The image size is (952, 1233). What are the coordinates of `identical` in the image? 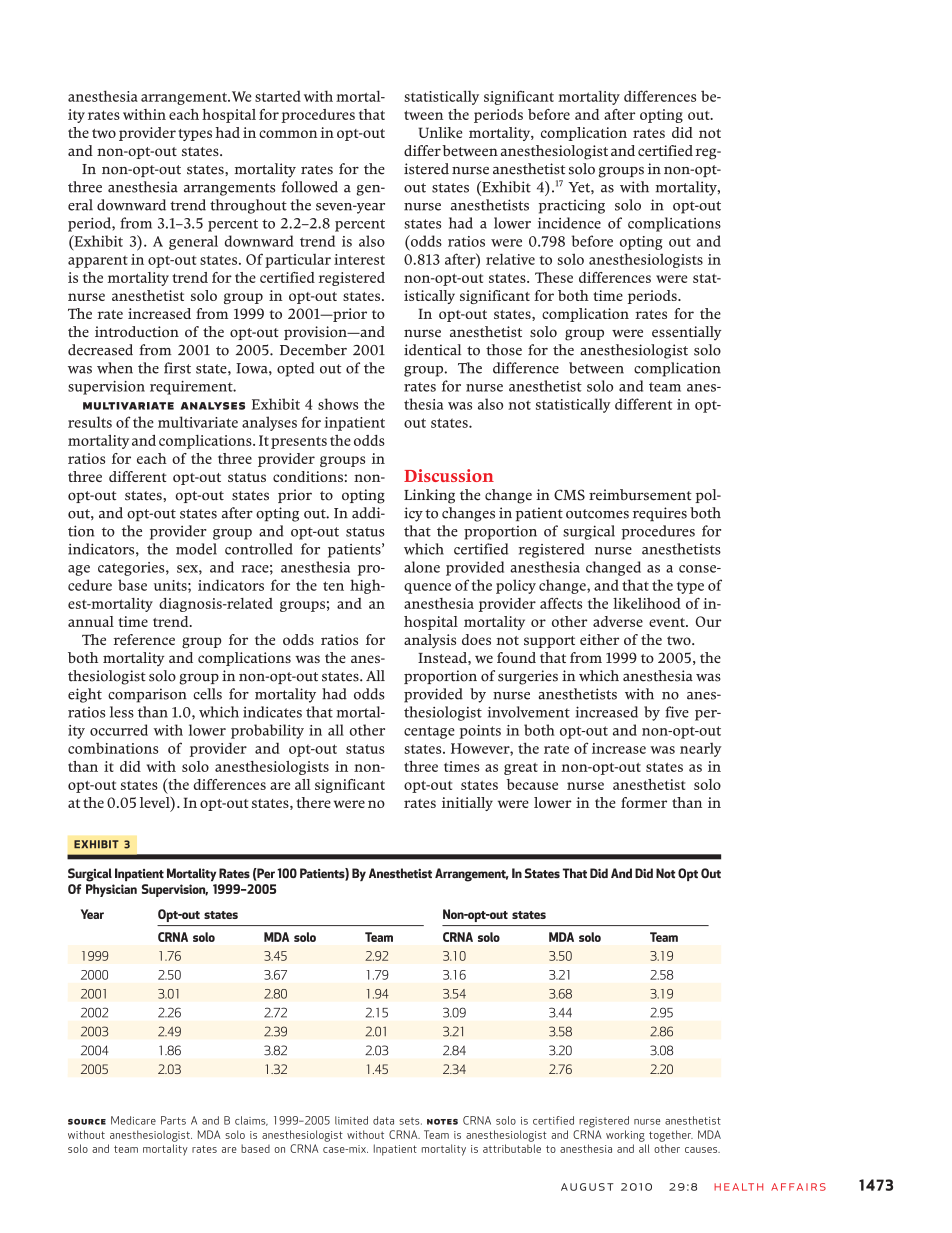 It's located at (432, 350).
